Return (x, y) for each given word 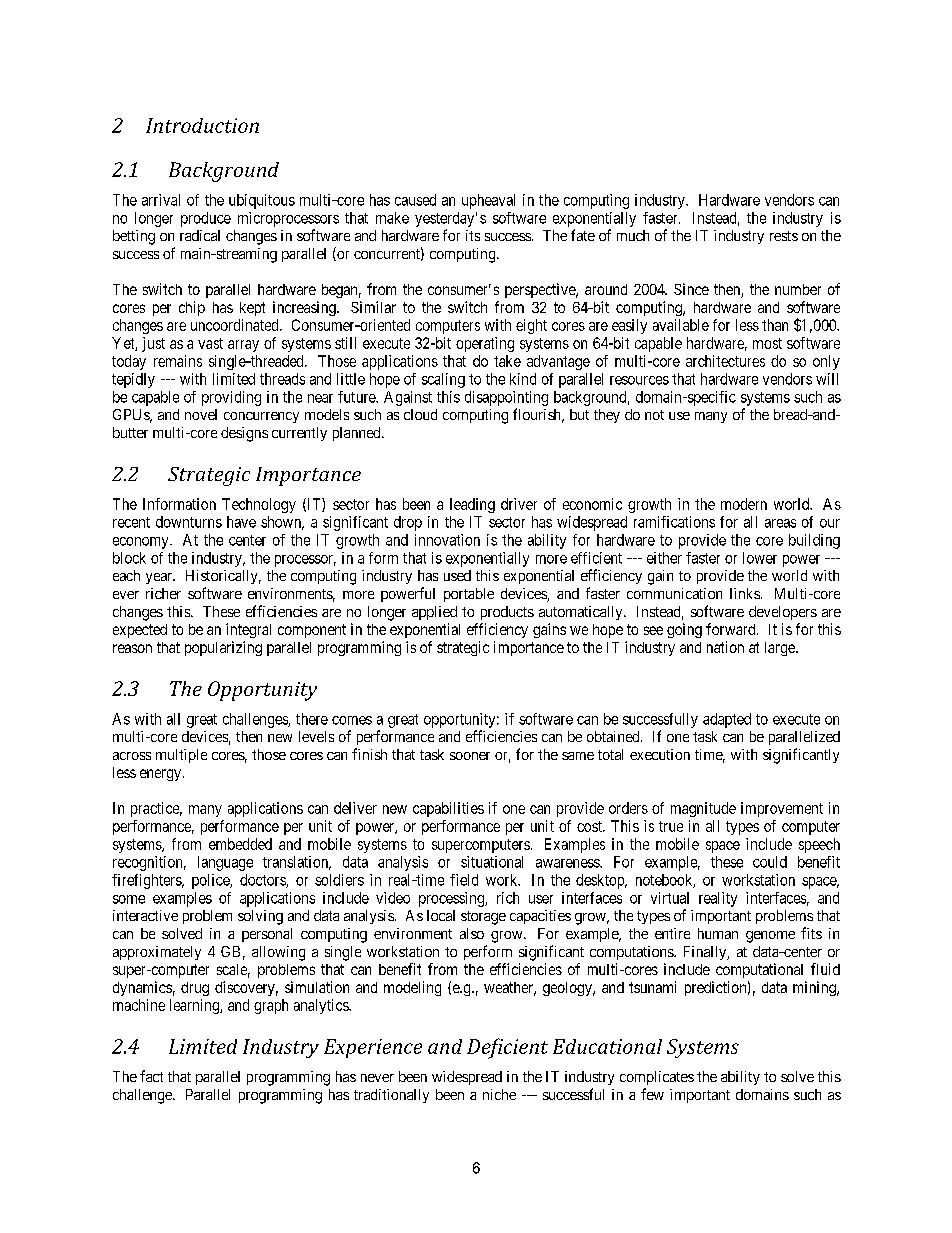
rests (784, 236)
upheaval (488, 201)
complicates (657, 1078)
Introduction (202, 125)
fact (151, 1076)
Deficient (507, 1048)
